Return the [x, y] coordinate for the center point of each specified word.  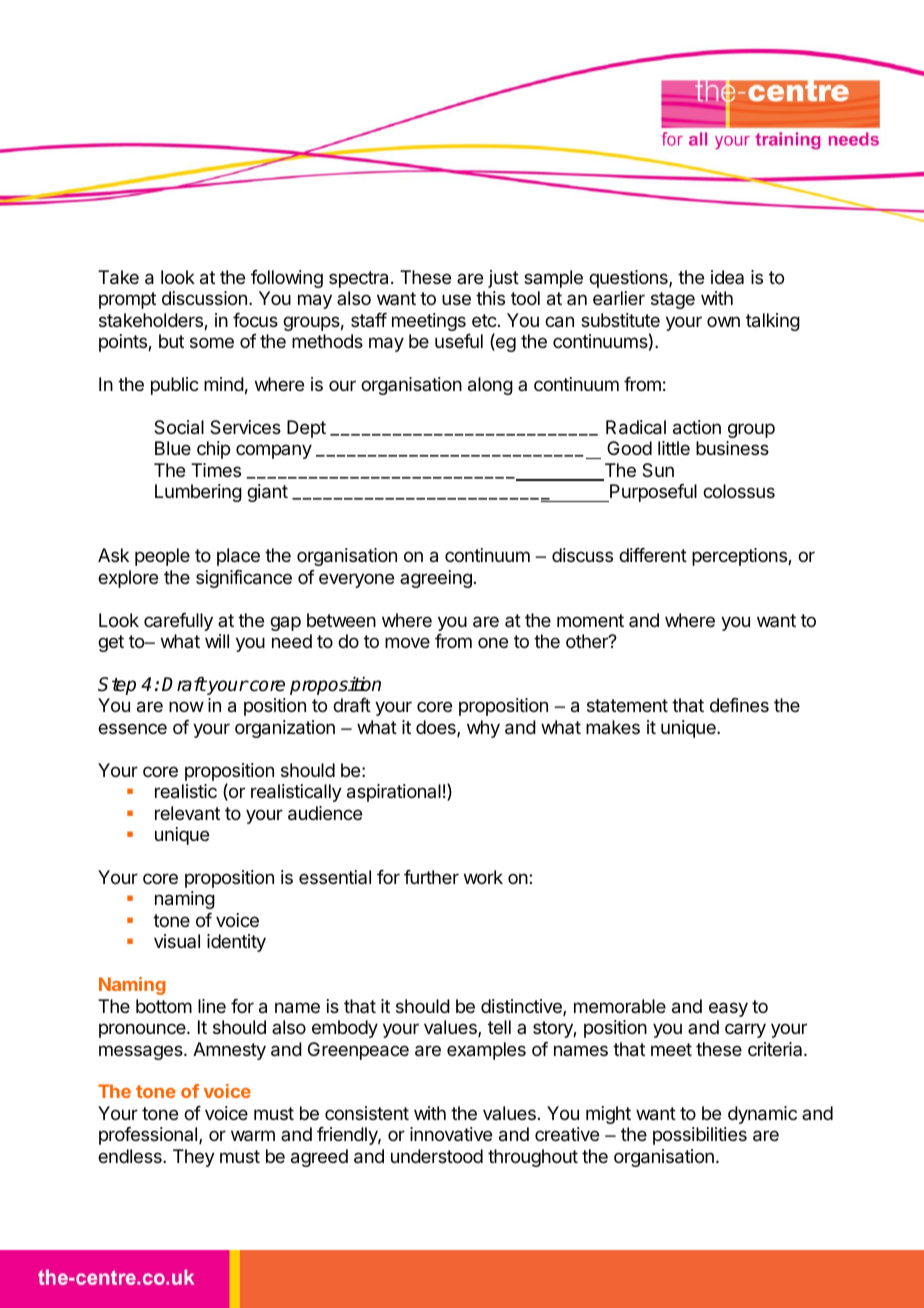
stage [673, 300]
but [171, 341]
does [437, 728]
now [186, 706]
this [490, 298]
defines [739, 705]
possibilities [700, 1136]
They [194, 1158]
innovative [451, 1134]
